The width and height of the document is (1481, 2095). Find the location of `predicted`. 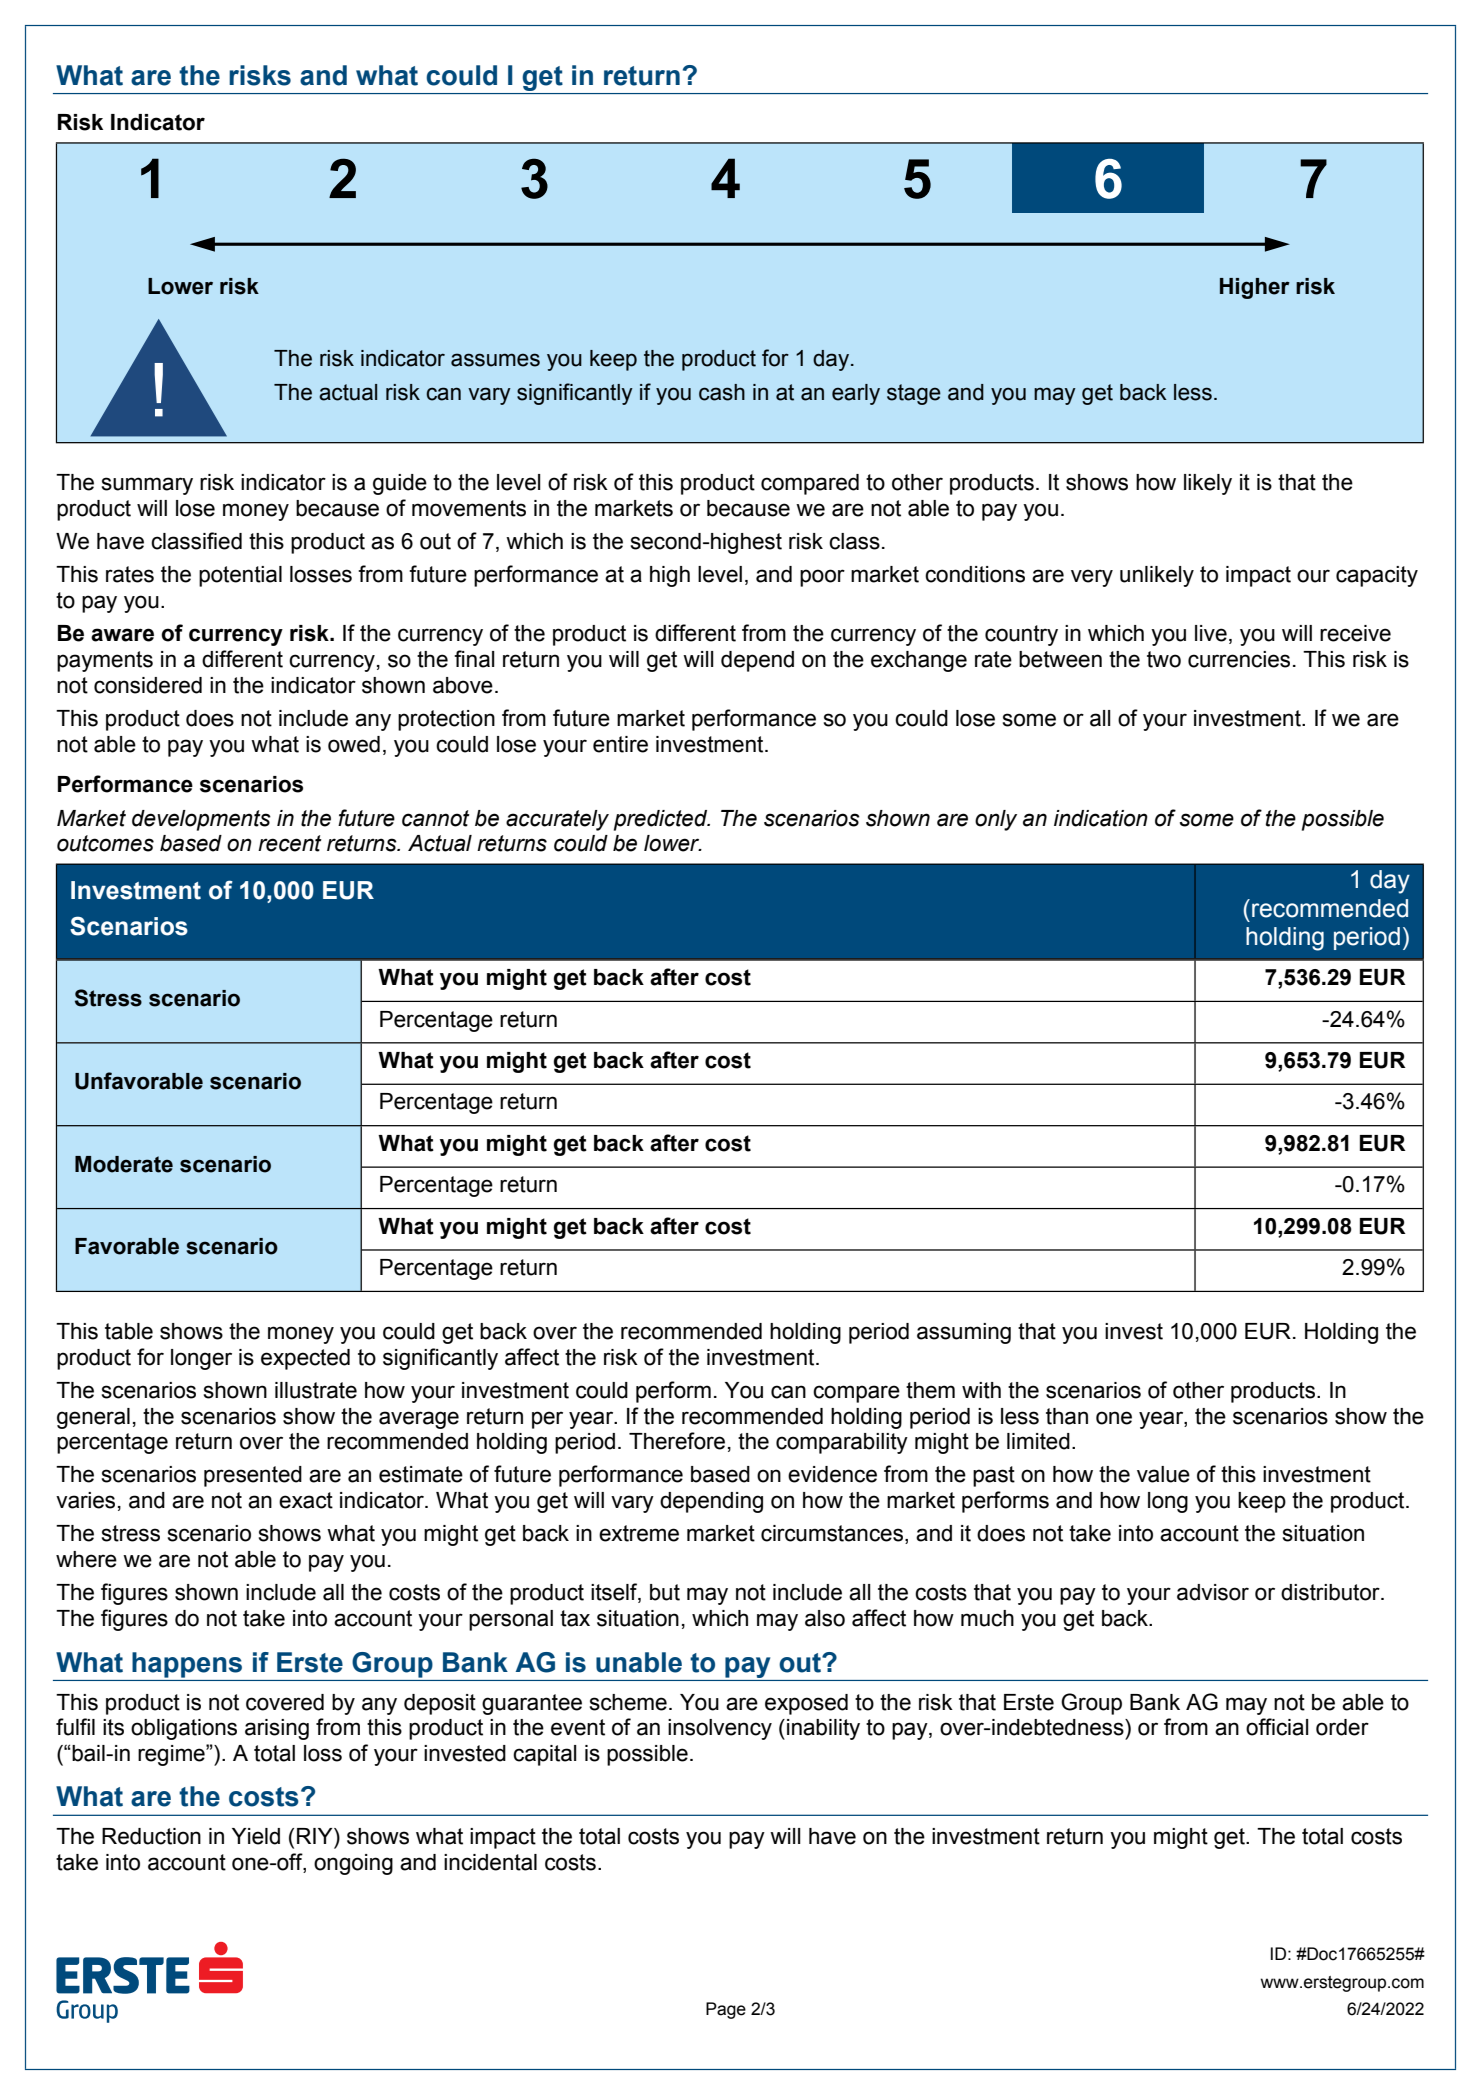

predicted is located at coordinates (662, 820).
